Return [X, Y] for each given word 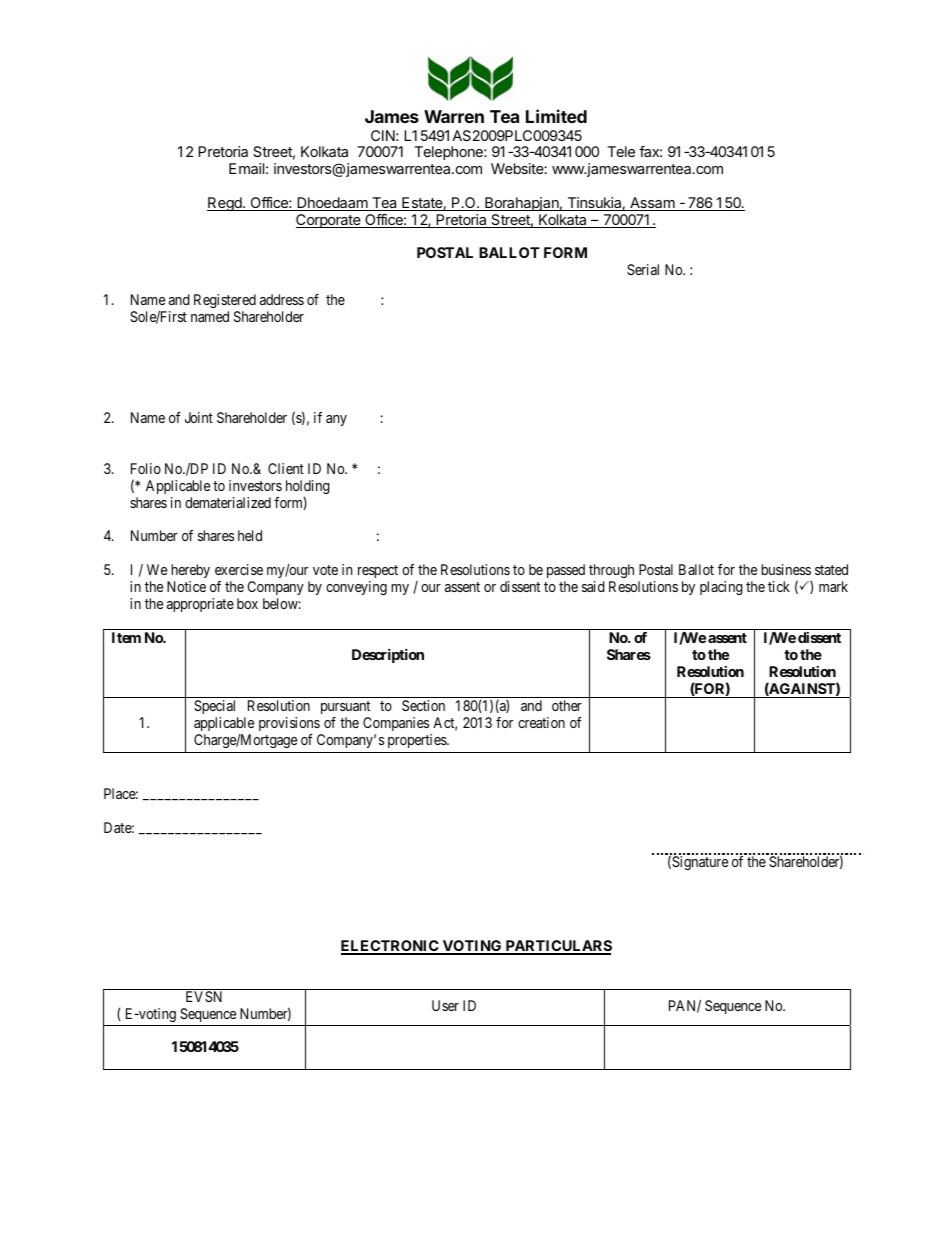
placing [721, 588]
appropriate [200, 605]
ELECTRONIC [391, 947]
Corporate [329, 221]
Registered [225, 303]
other [567, 705]
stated [831, 569]
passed [566, 571]
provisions [289, 724]
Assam [652, 204]
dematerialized [228, 502]
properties [418, 741]
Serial [643, 269]
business [786, 569]
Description [388, 656]
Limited [556, 116]
